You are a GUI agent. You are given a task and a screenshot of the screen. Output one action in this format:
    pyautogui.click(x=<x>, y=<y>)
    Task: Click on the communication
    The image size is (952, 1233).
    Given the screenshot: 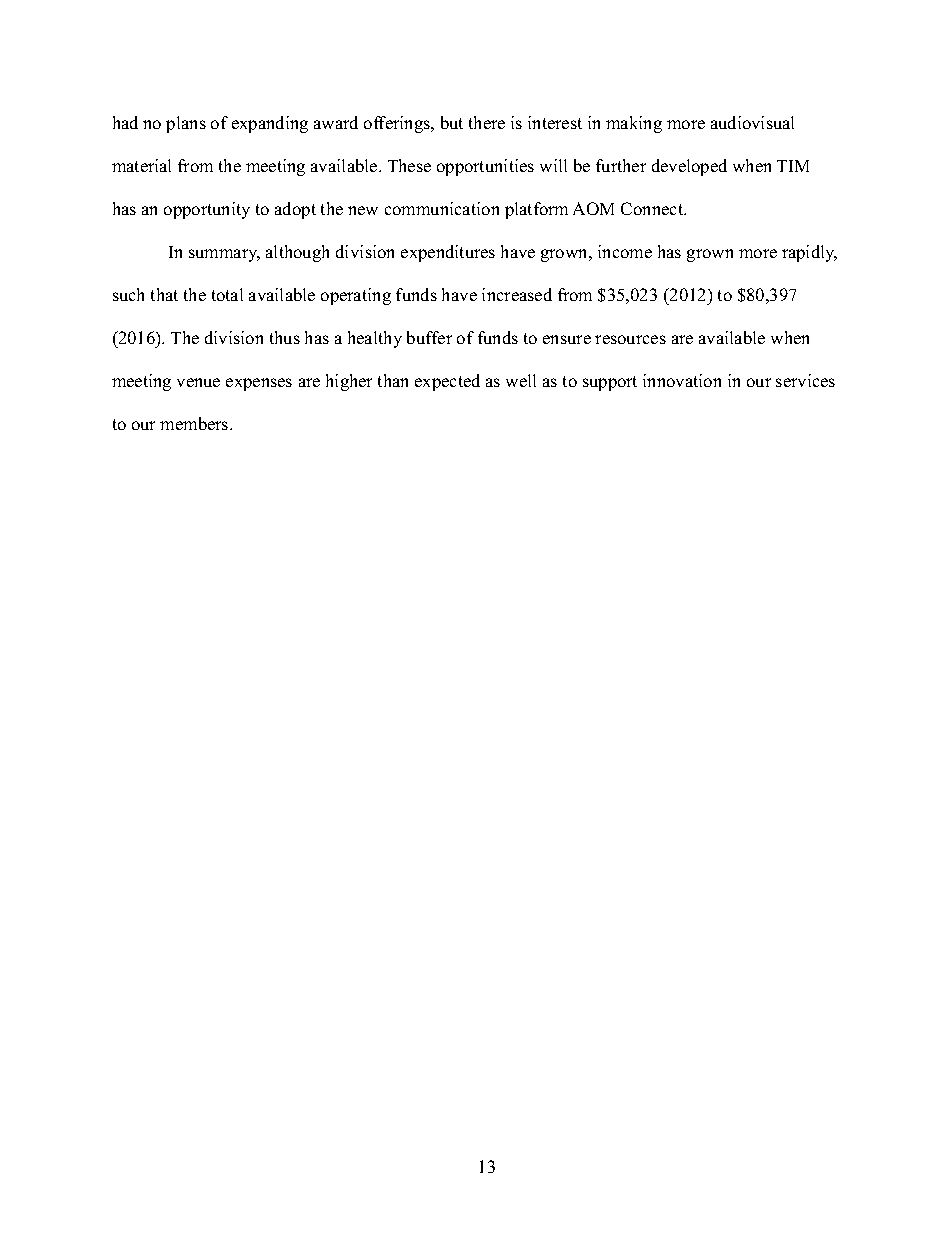 What is the action you would take?
    pyautogui.click(x=442, y=208)
